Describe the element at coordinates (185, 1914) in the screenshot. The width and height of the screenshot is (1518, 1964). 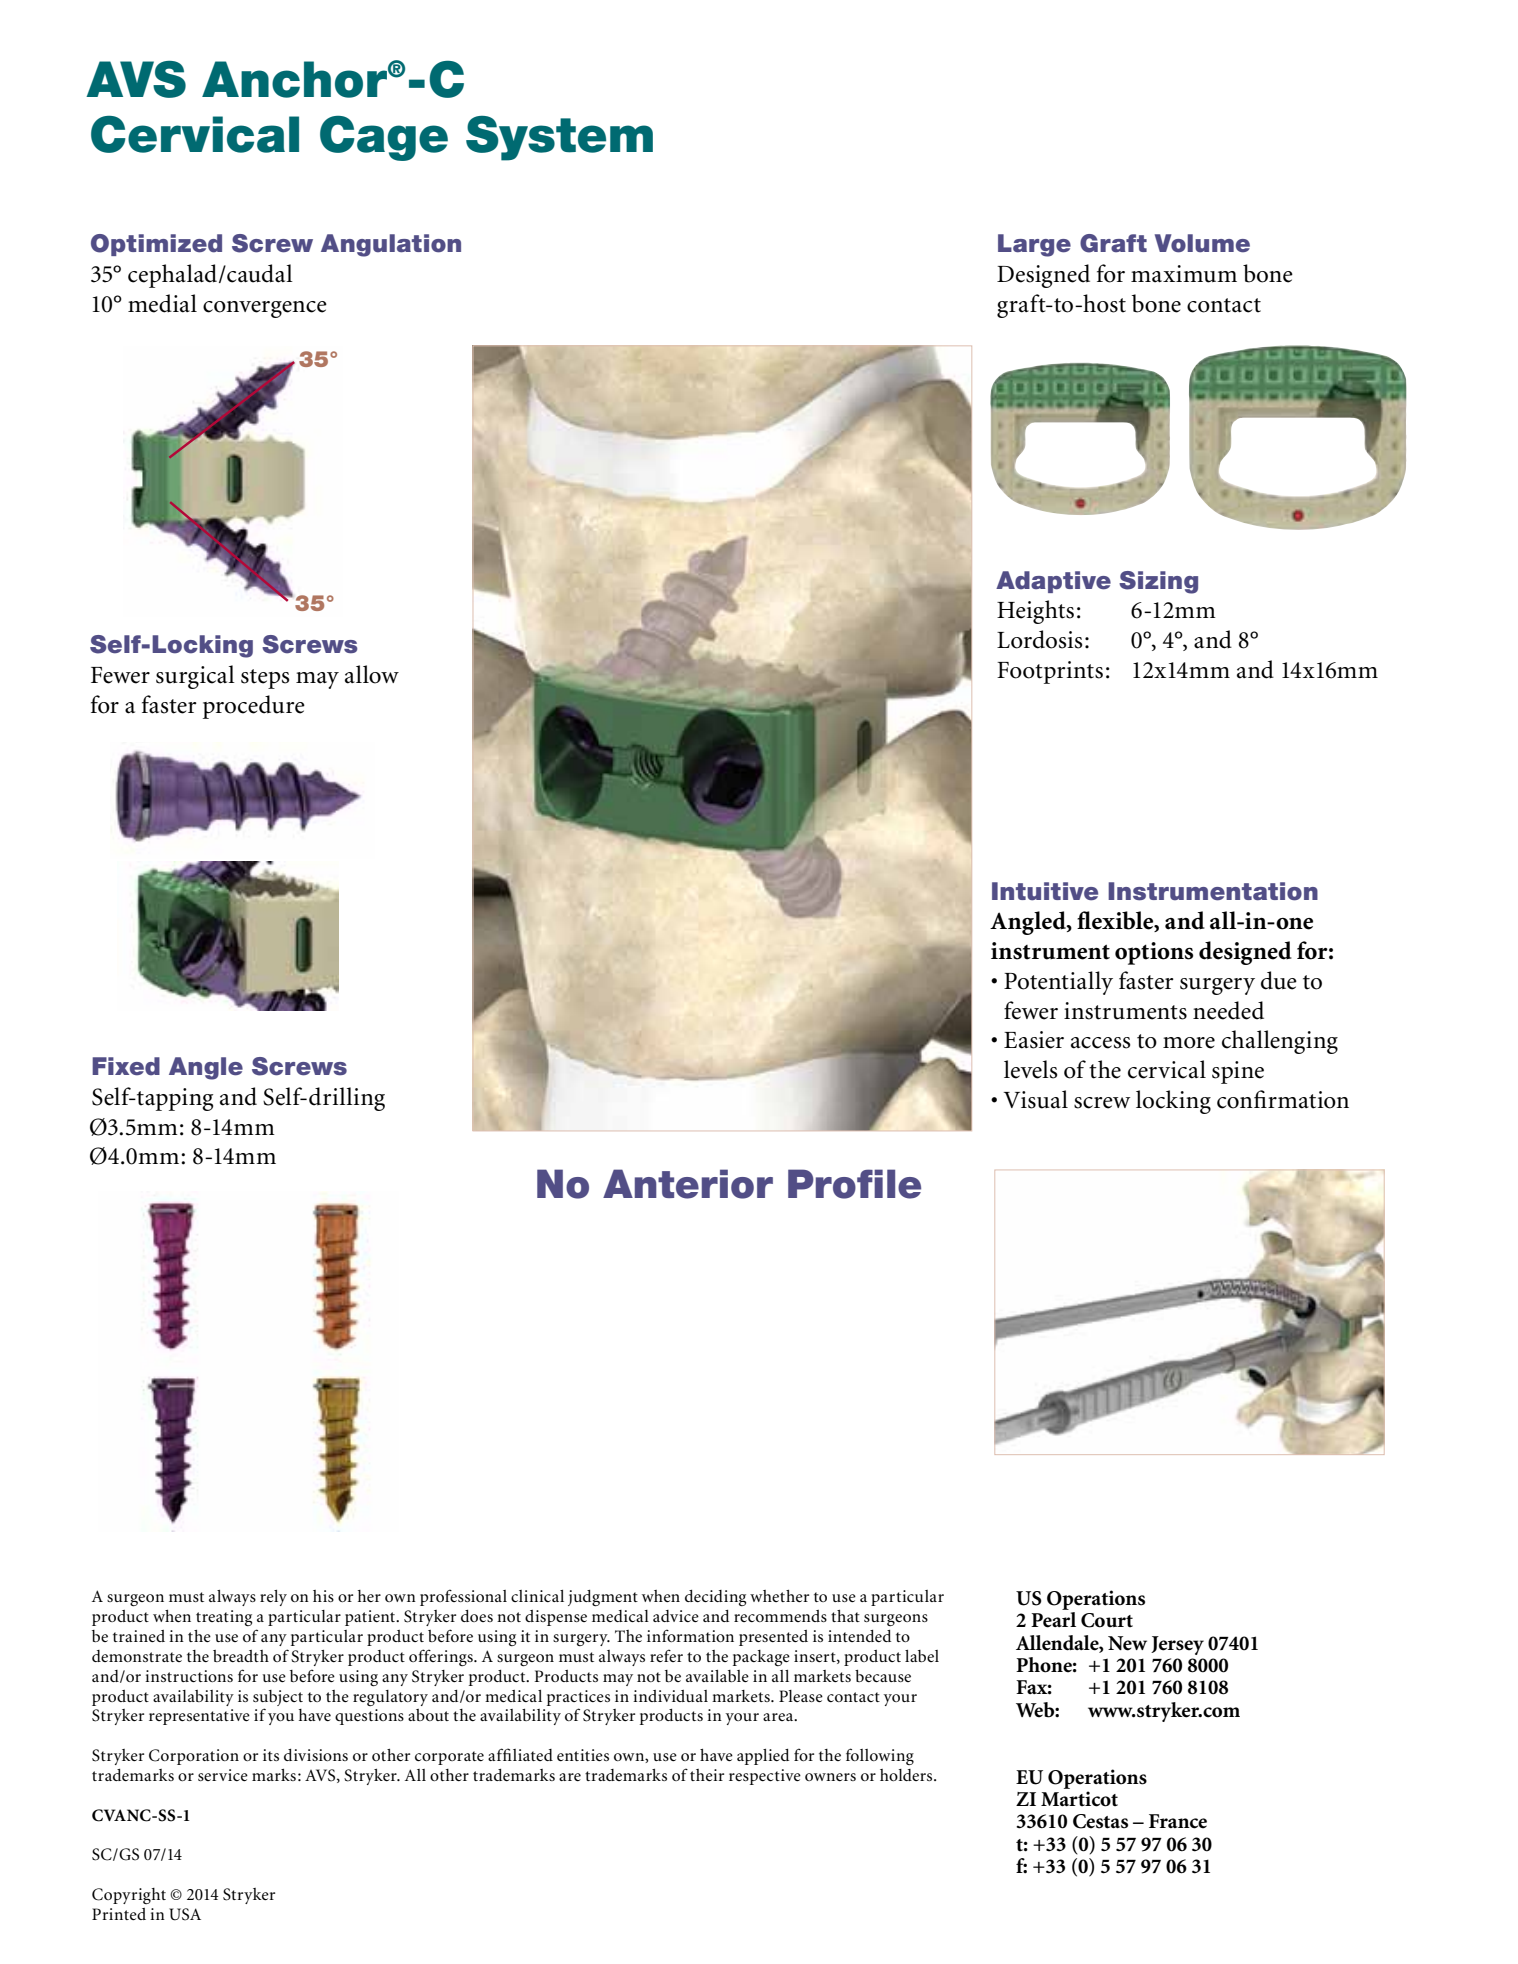
I see `USA` at that location.
